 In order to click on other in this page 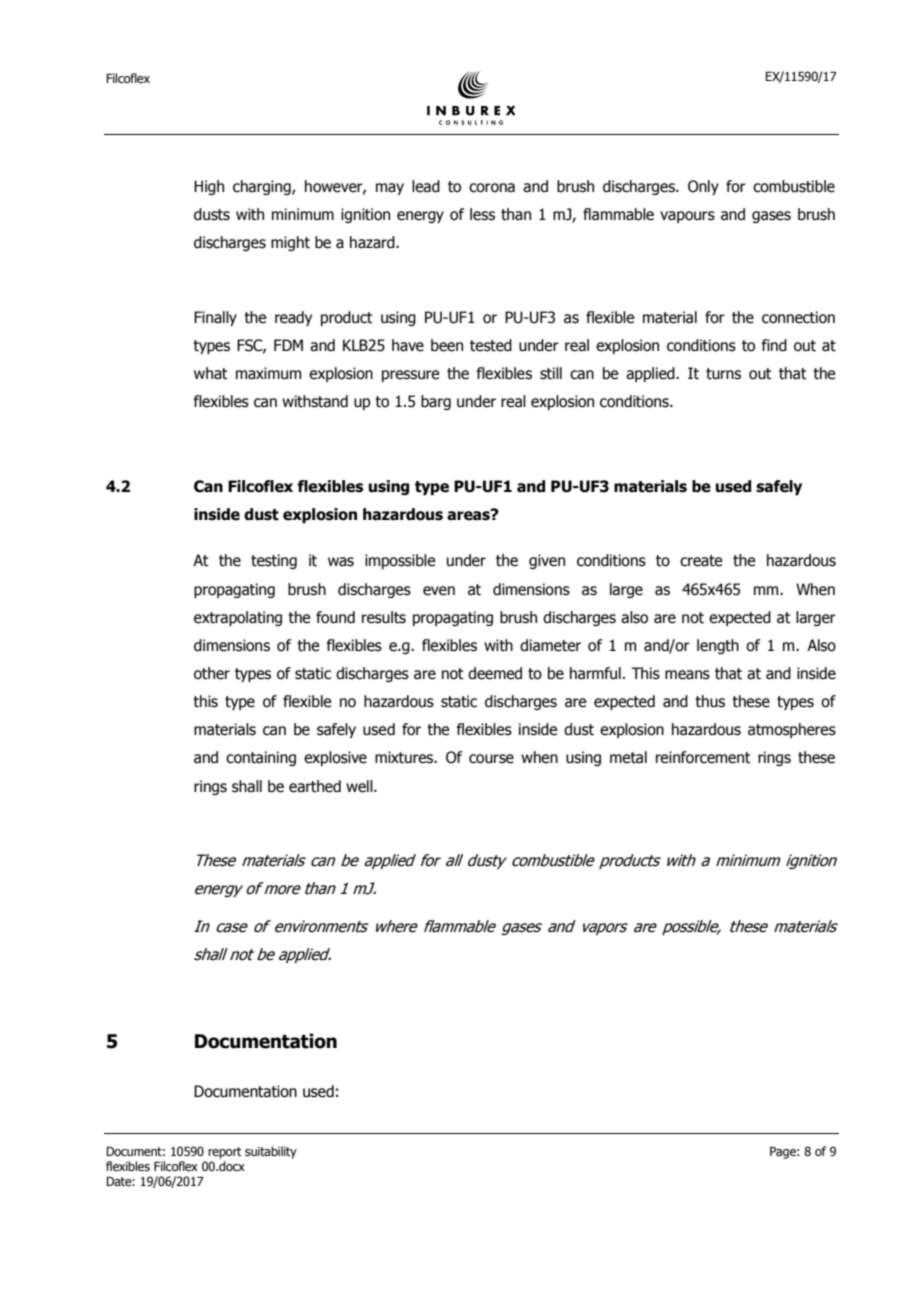, I will do `click(212, 673)`.
